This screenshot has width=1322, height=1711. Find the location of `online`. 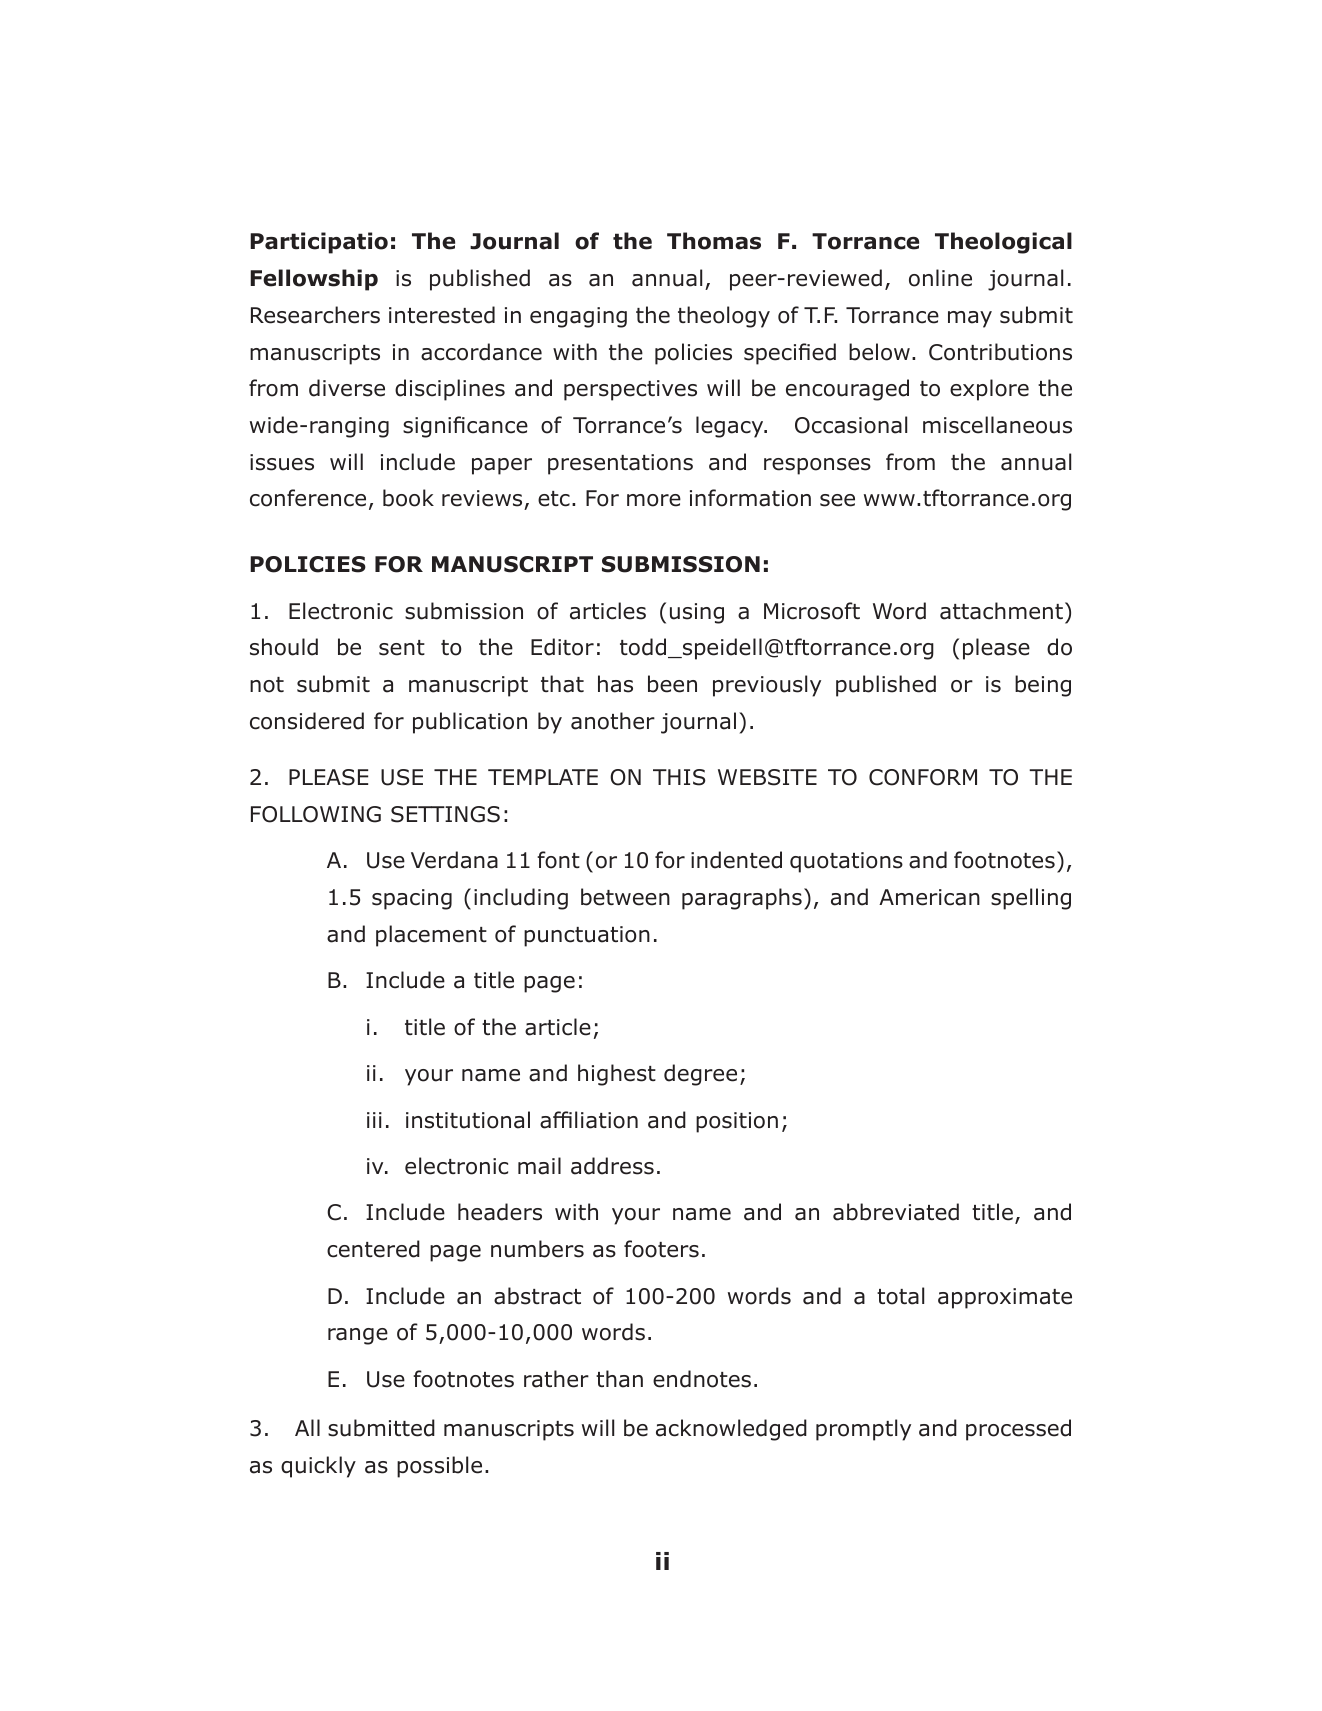

online is located at coordinates (940, 278).
